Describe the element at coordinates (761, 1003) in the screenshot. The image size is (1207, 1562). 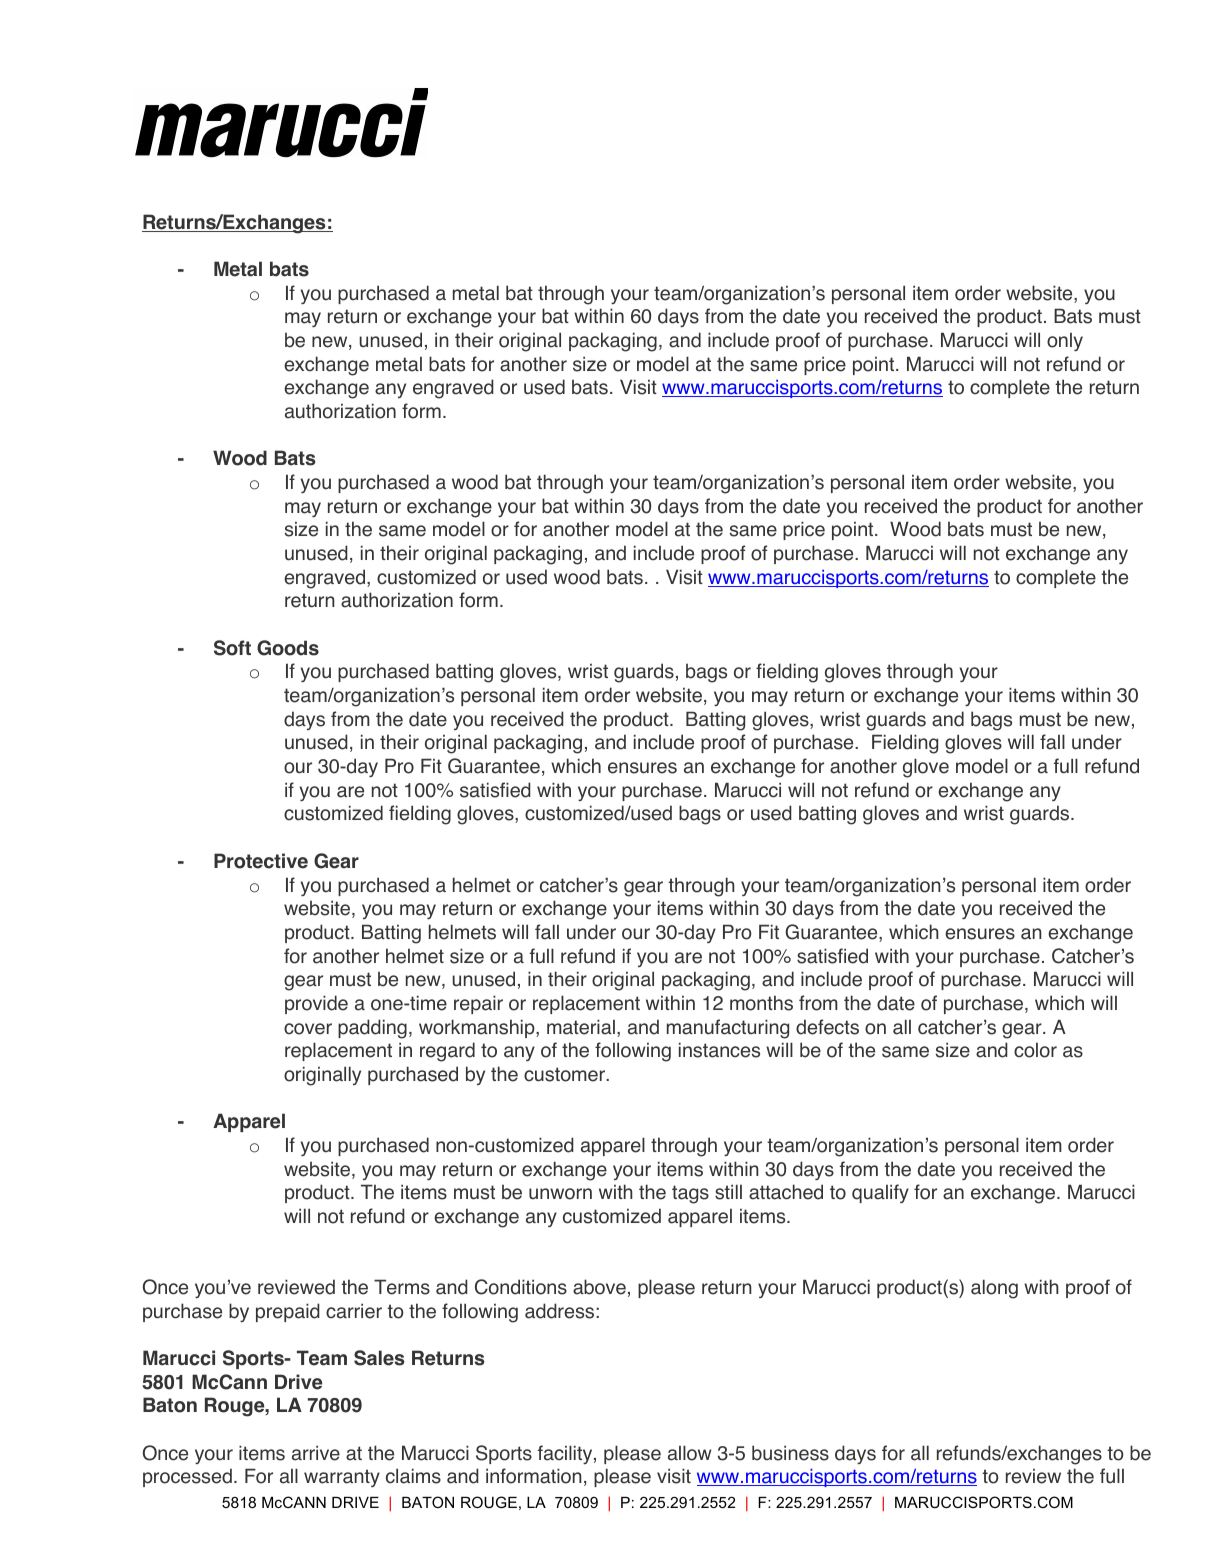
I see `months` at that location.
